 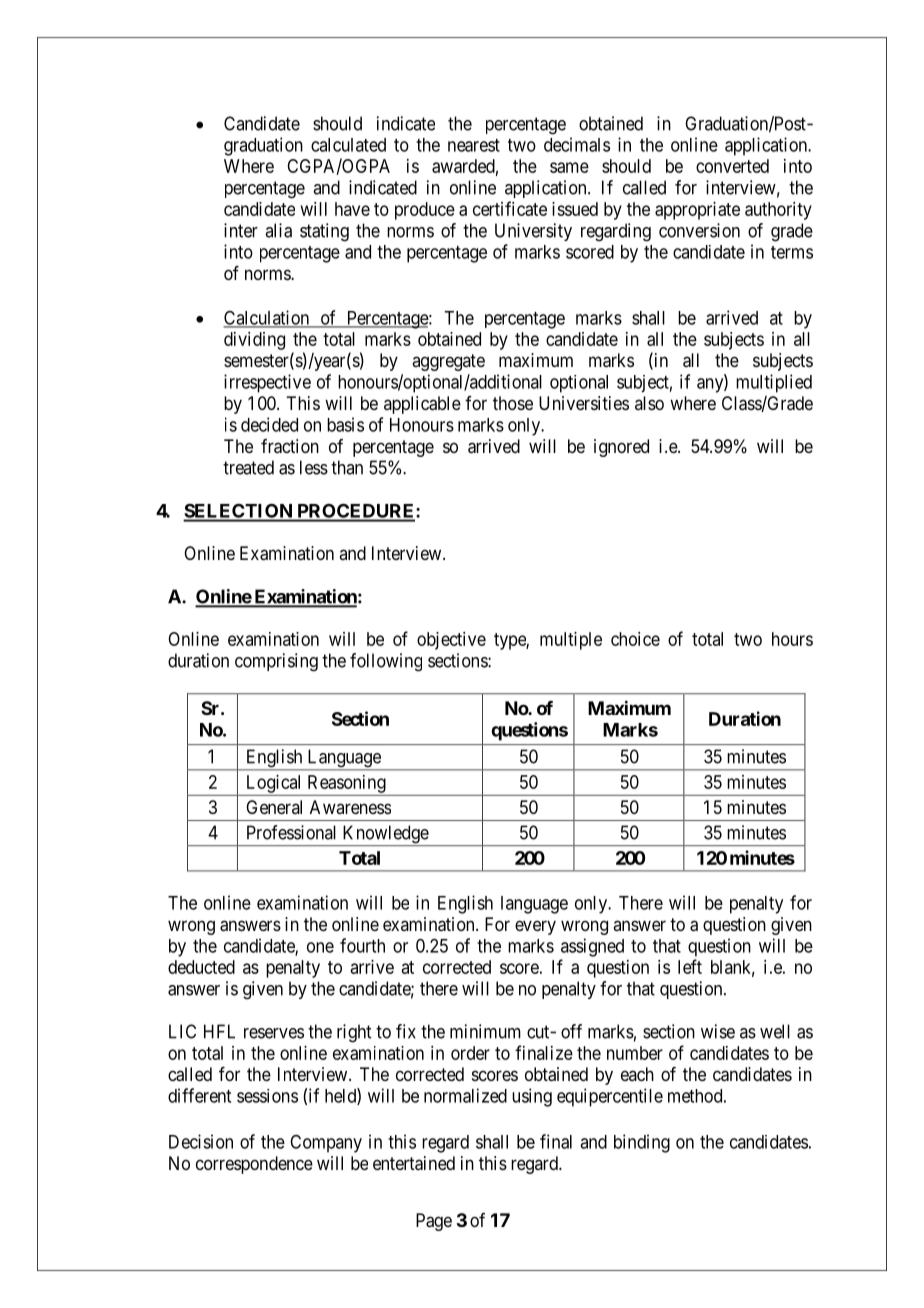 What do you see at coordinates (774, 383) in the image?
I see `multiplied` at bounding box center [774, 383].
